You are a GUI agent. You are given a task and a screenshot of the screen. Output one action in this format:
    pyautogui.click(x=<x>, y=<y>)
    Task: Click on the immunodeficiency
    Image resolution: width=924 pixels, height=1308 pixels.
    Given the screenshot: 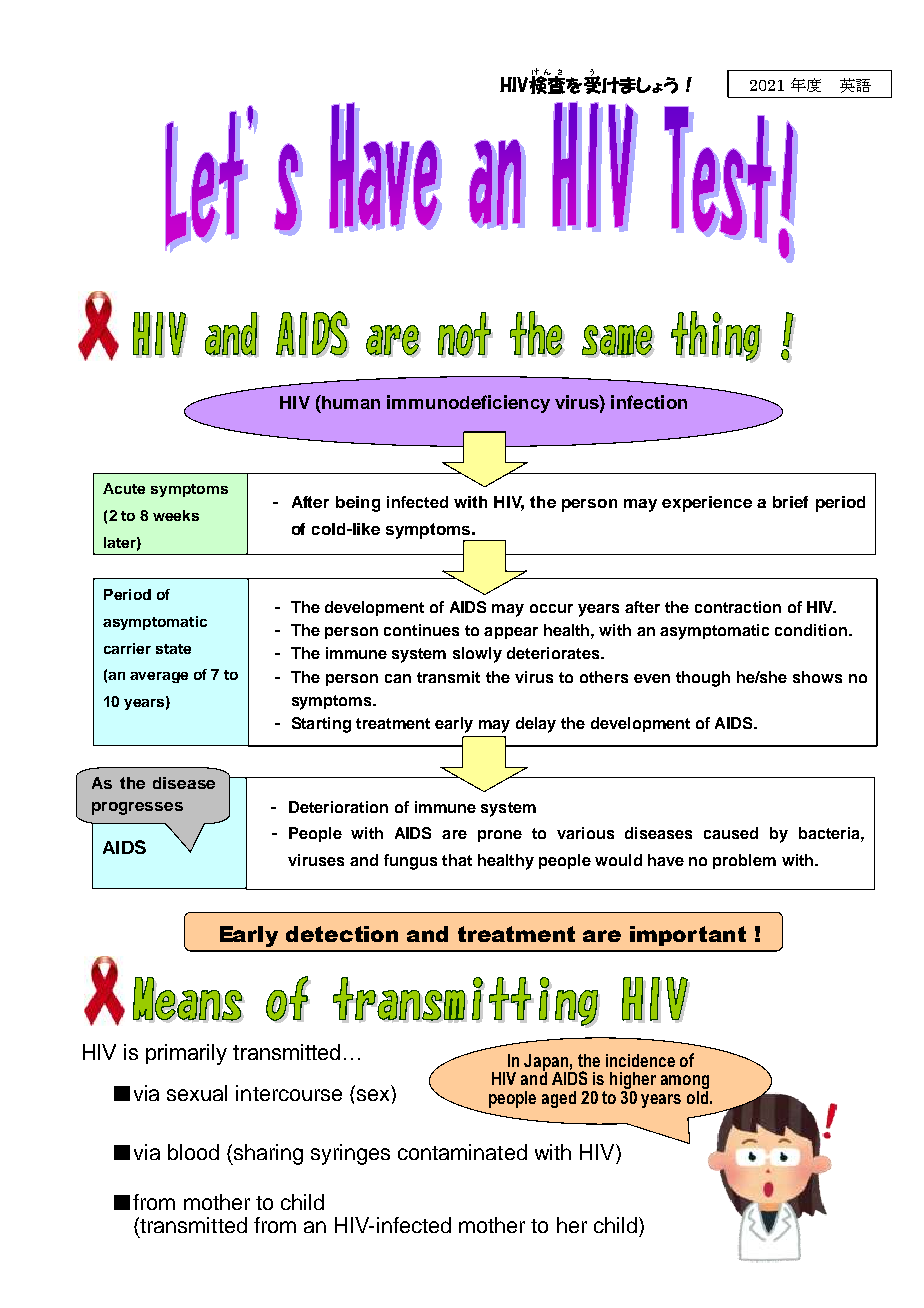 What is the action you would take?
    pyautogui.click(x=468, y=404)
